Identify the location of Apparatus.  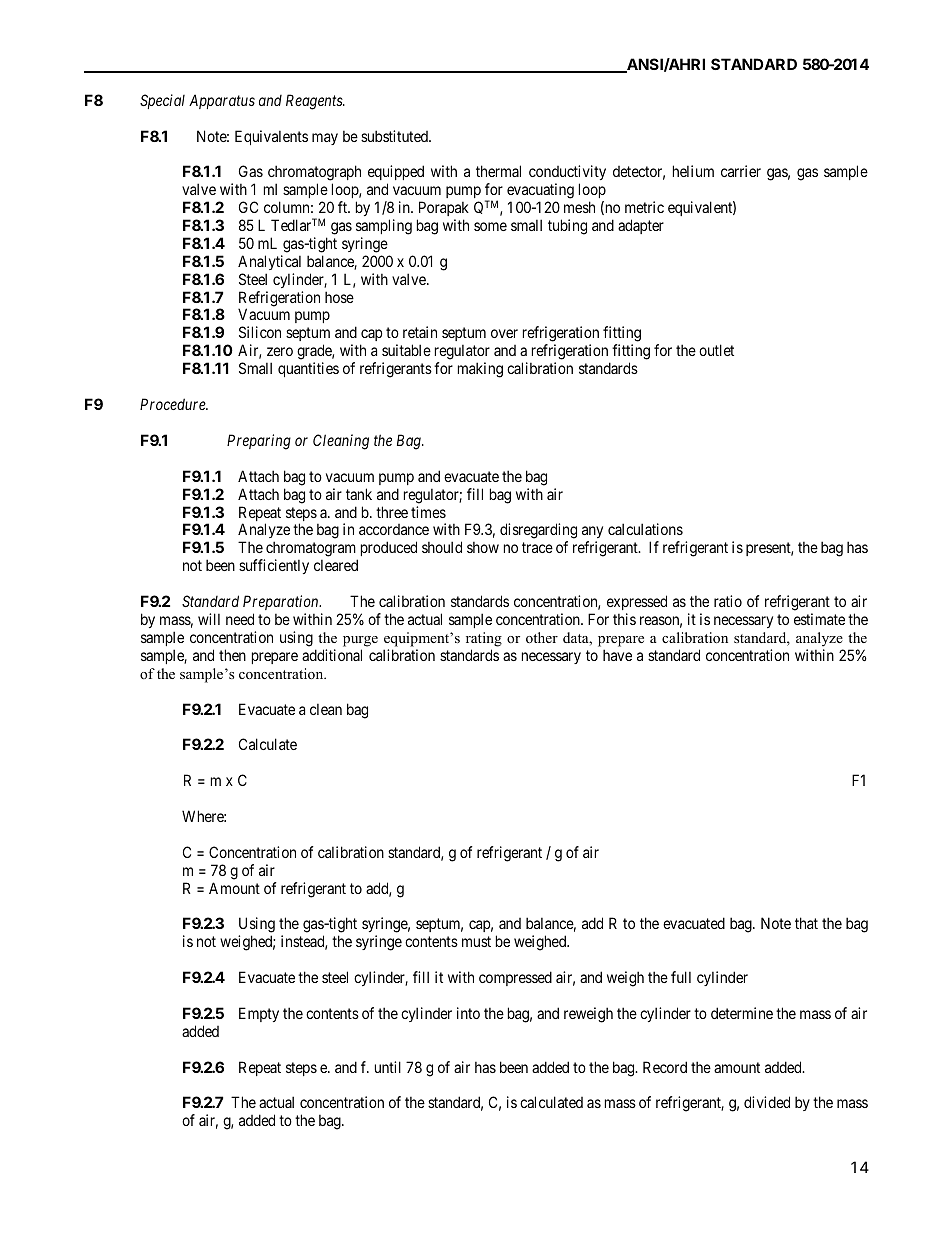
(222, 101).
